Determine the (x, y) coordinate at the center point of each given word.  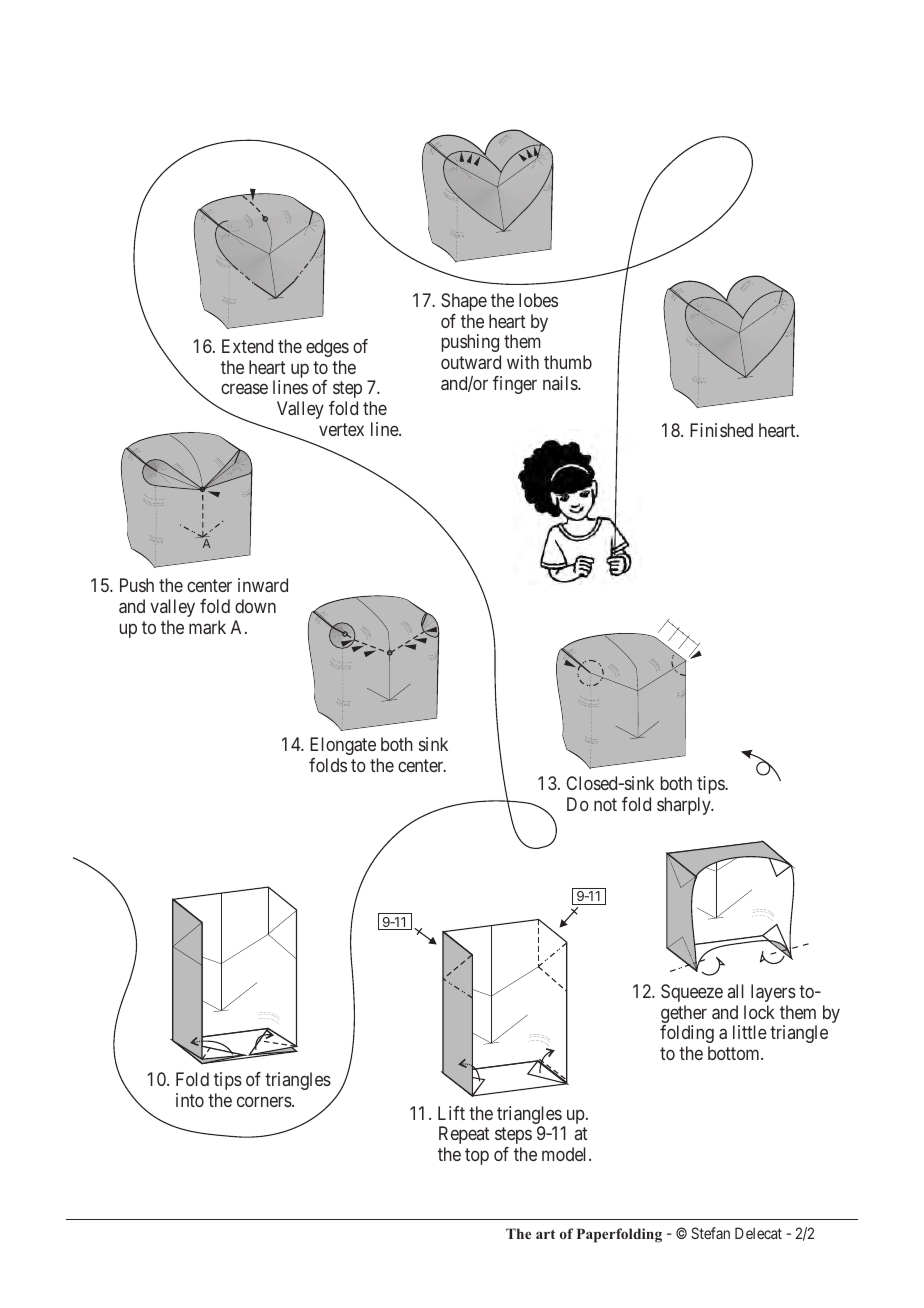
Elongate (343, 746)
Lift (451, 1113)
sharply (685, 806)
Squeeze (692, 993)
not (605, 804)
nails (561, 383)
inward (263, 585)
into (190, 1100)
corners (265, 1101)
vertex (341, 429)
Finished (721, 430)
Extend (247, 346)
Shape (464, 302)
